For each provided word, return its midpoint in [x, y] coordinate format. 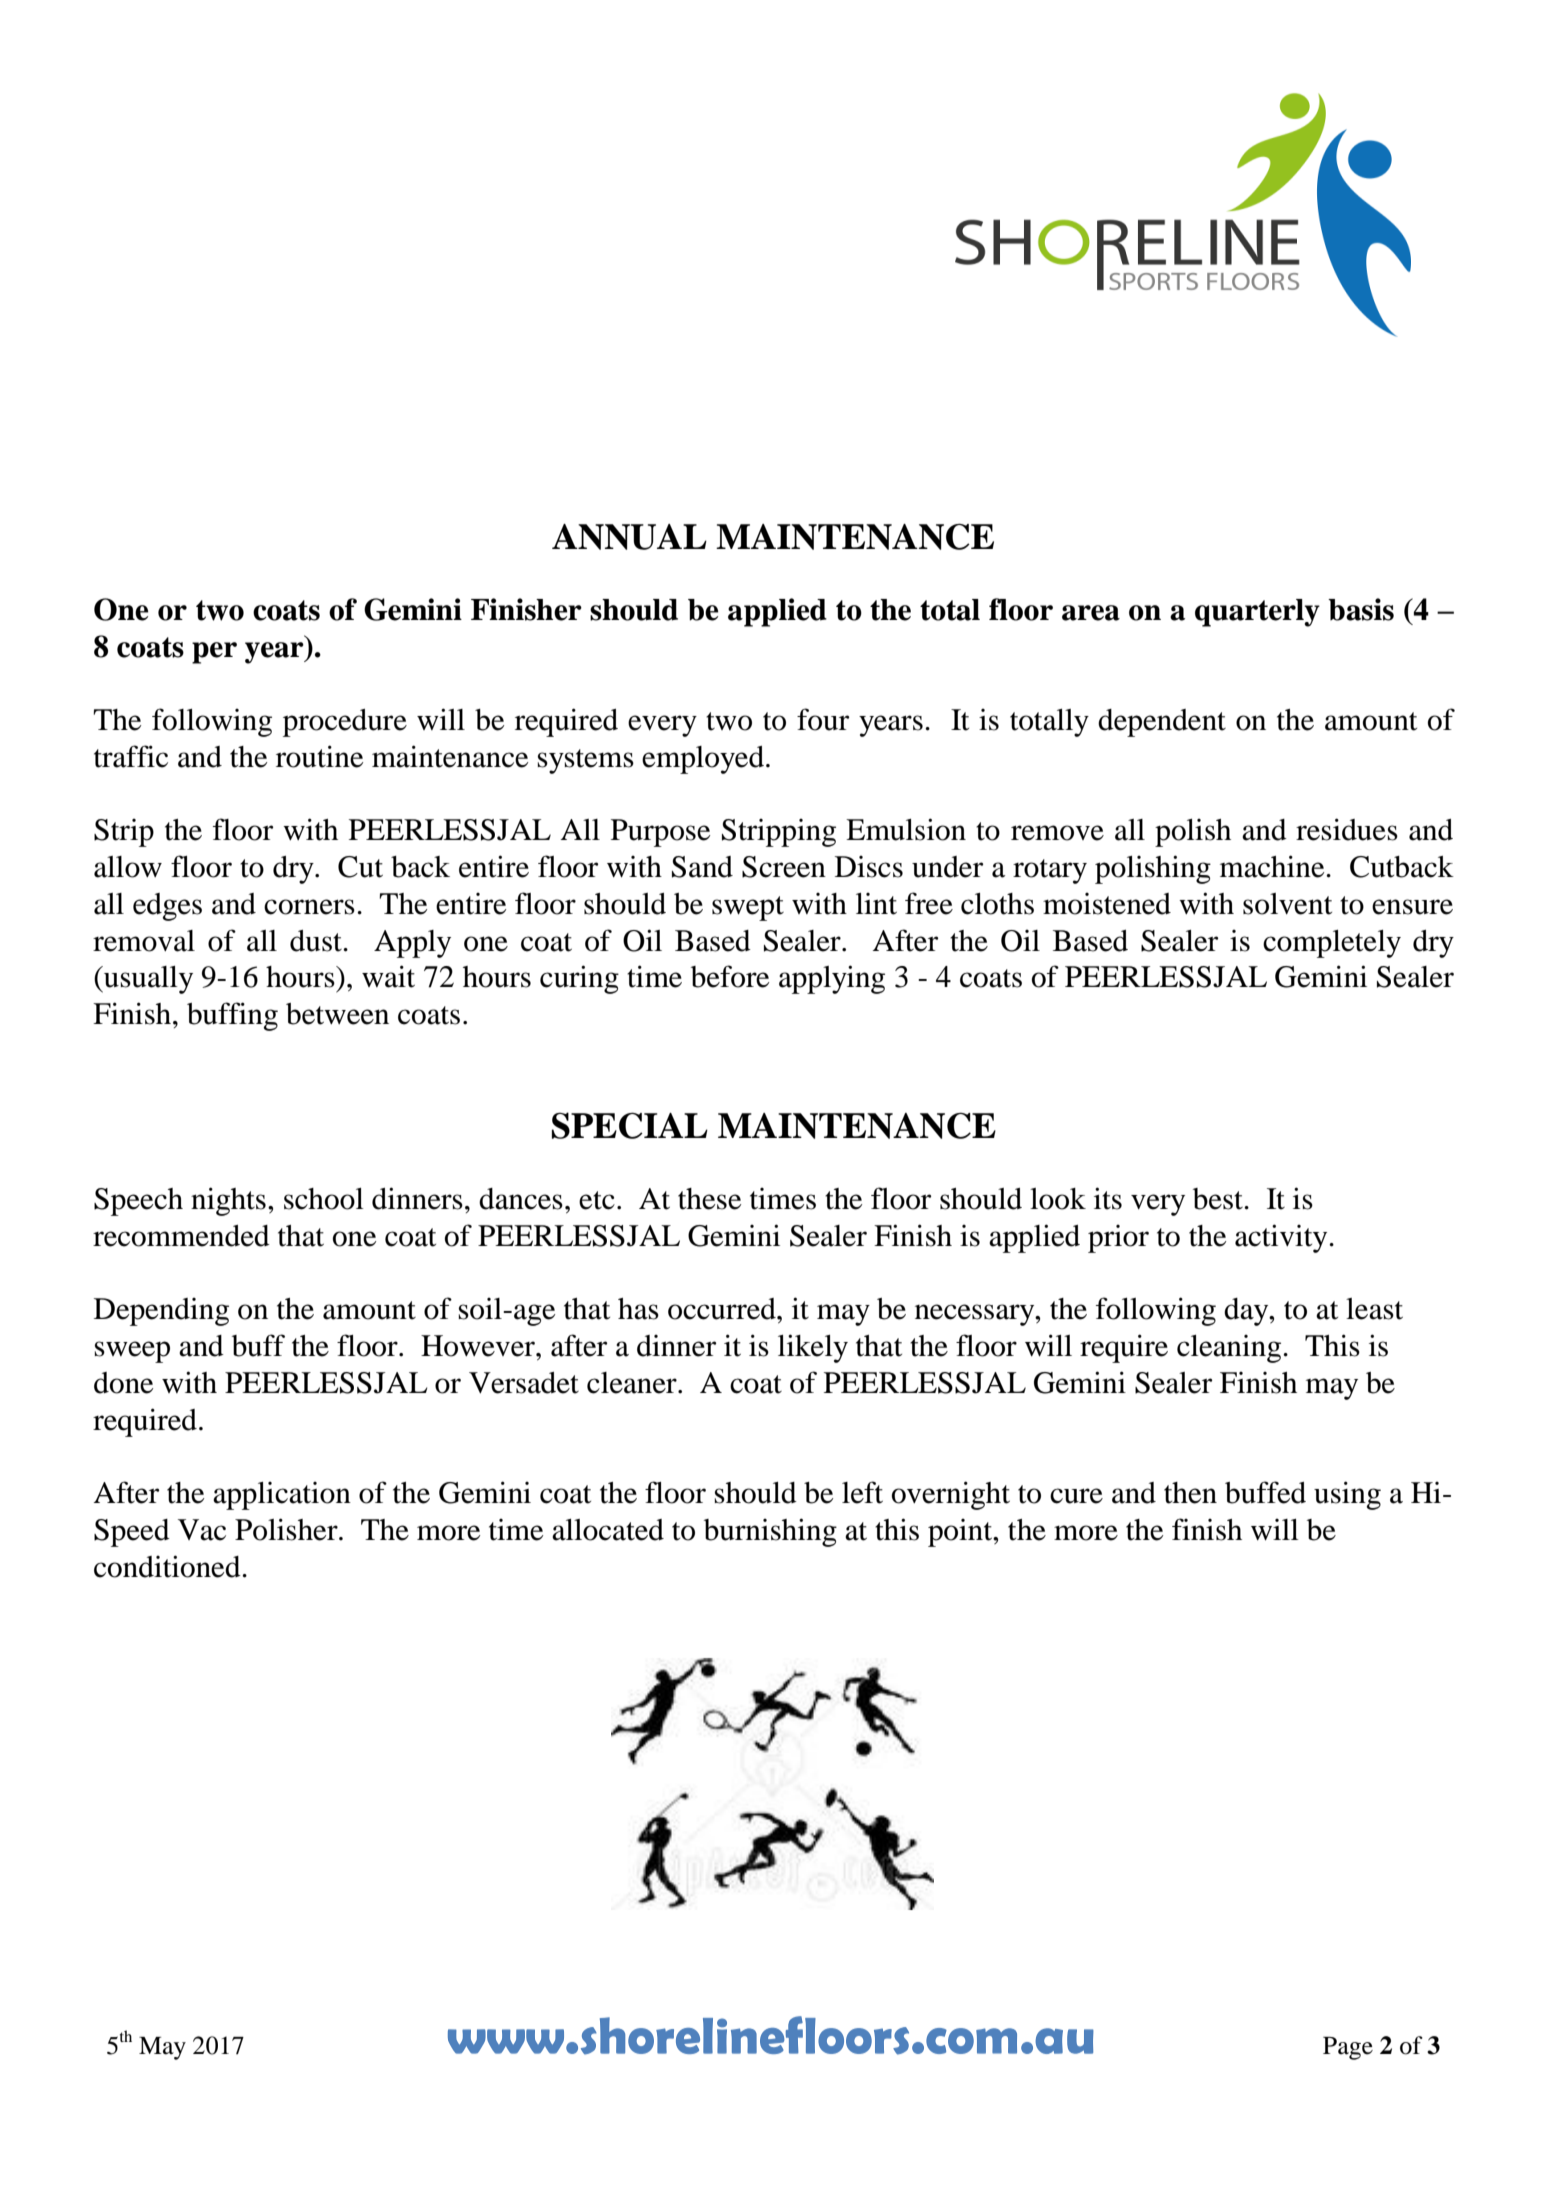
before [730, 976]
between [337, 1014]
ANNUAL [629, 537]
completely [1332, 944]
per [214, 653]
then [1190, 1493]
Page [1348, 2048]
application [282, 1496]
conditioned [168, 1566]
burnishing [770, 1532]
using [1347, 1495]
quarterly [1257, 613]
